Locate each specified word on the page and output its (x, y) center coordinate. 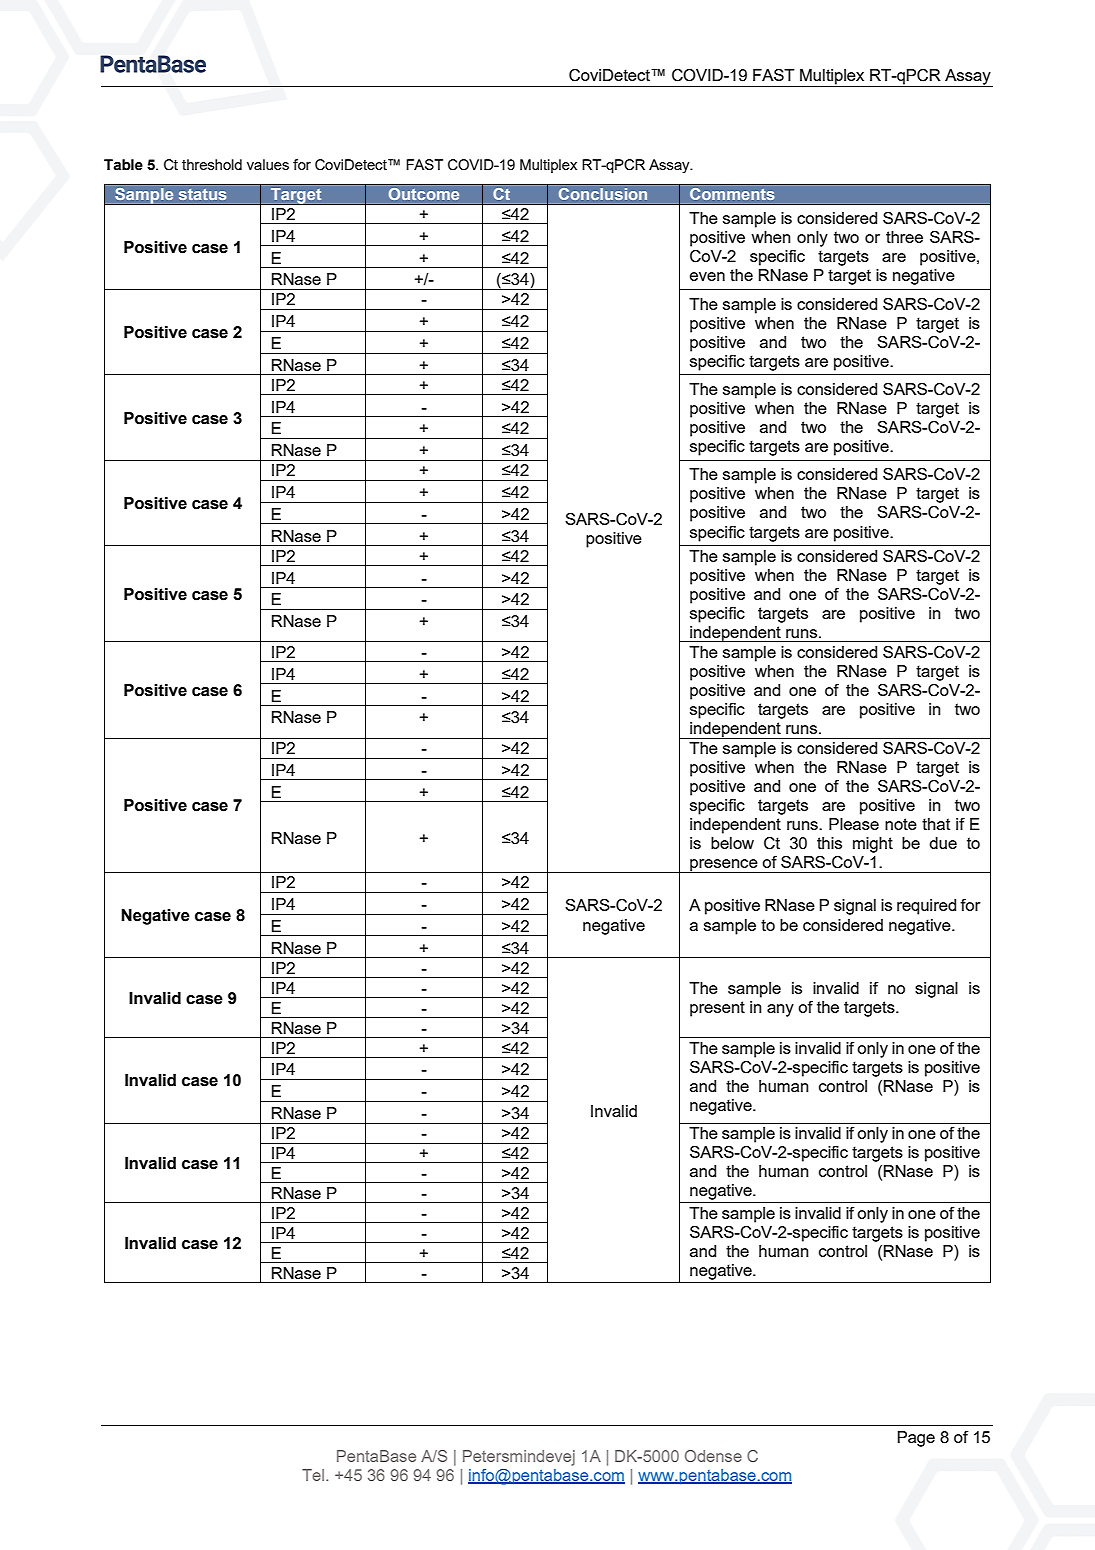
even (707, 276)
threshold (212, 164)
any (780, 1010)
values (268, 164)
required (926, 907)
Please (854, 824)
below (732, 843)
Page (916, 1439)
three (904, 237)
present (717, 1009)
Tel (314, 1475)
